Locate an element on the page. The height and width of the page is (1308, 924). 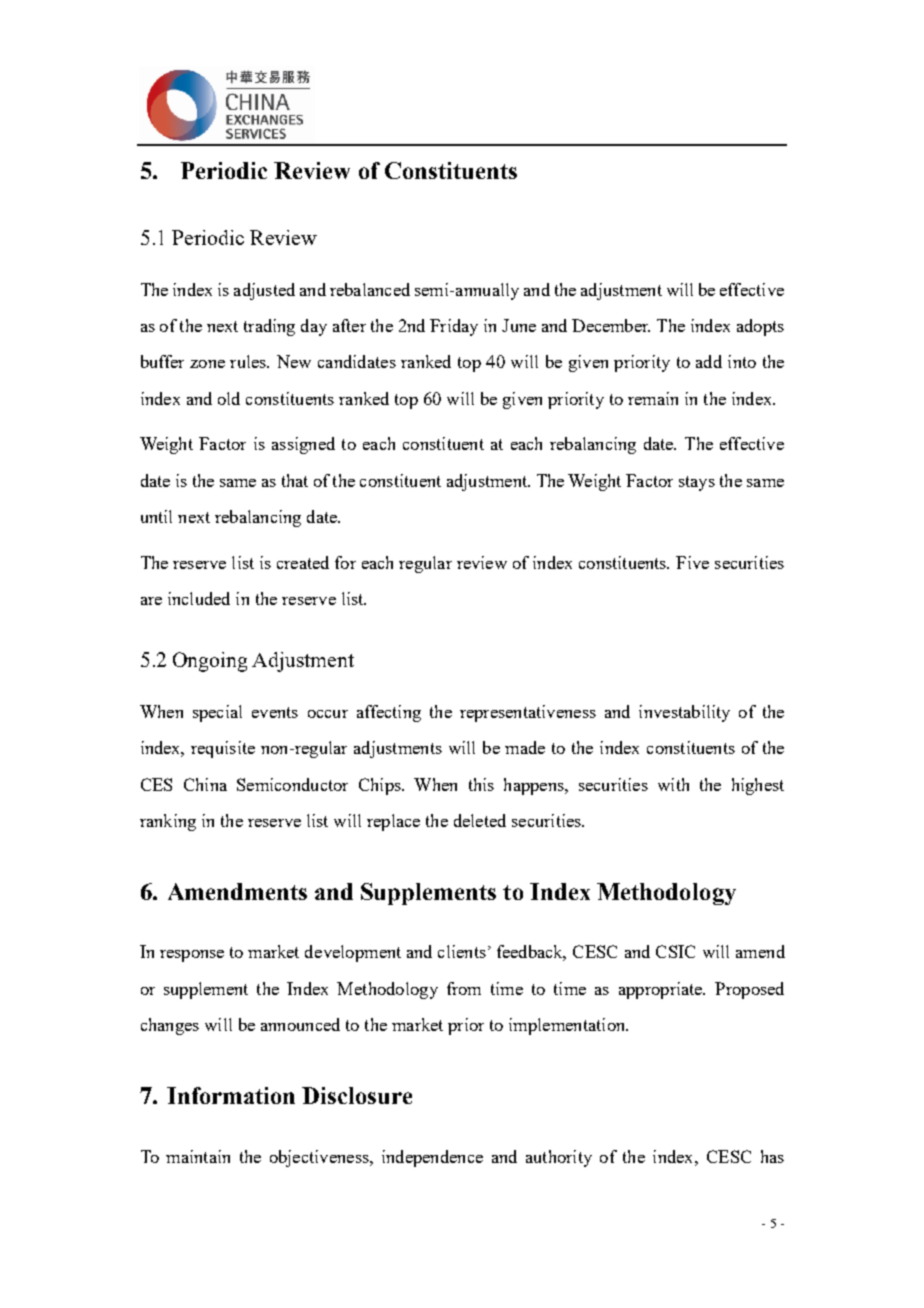
adopts is located at coordinates (760, 327).
